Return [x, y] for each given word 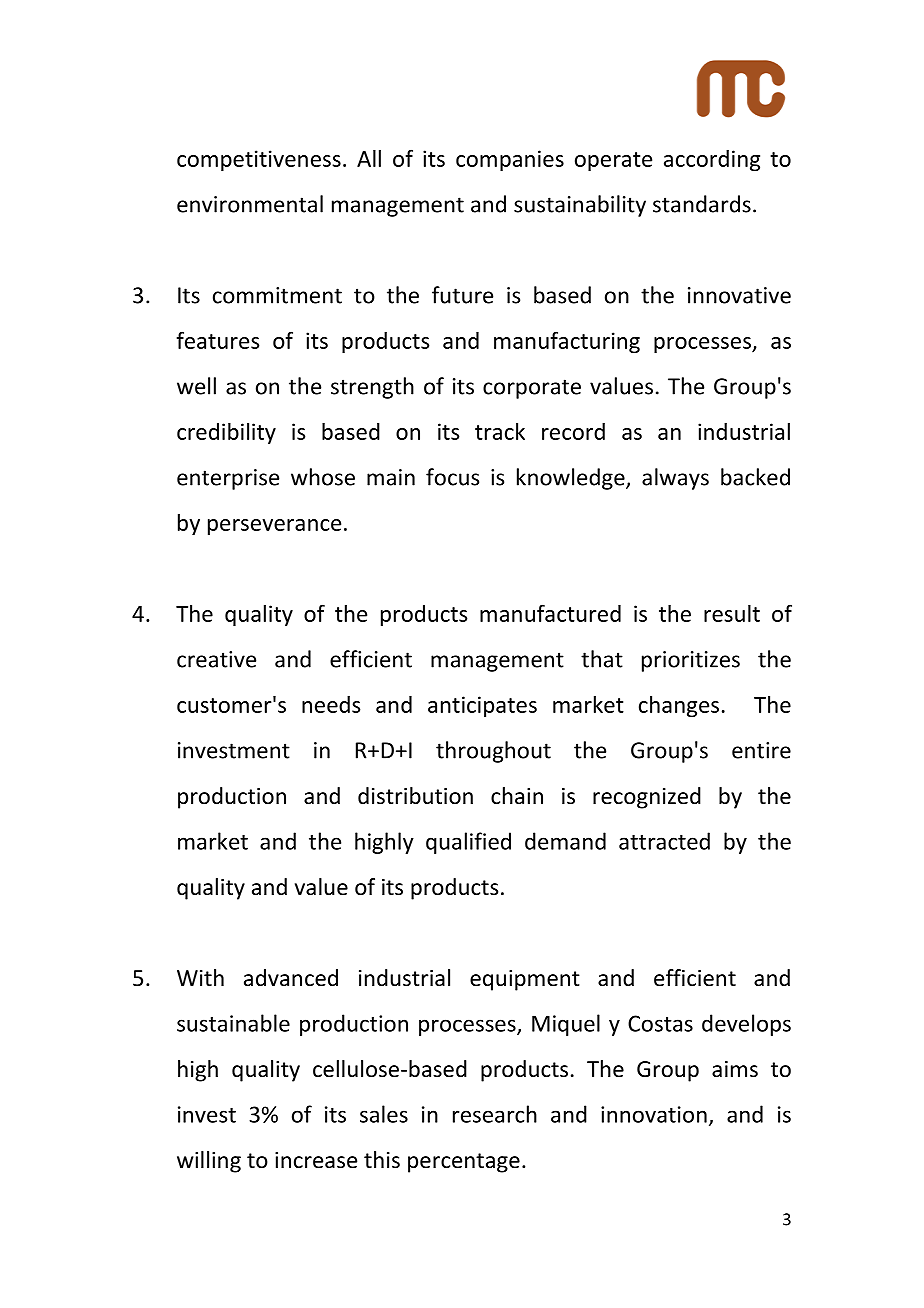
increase [316, 1160]
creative [216, 659]
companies [510, 160]
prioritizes [691, 661]
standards [702, 204]
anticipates [482, 706]
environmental [250, 204]
